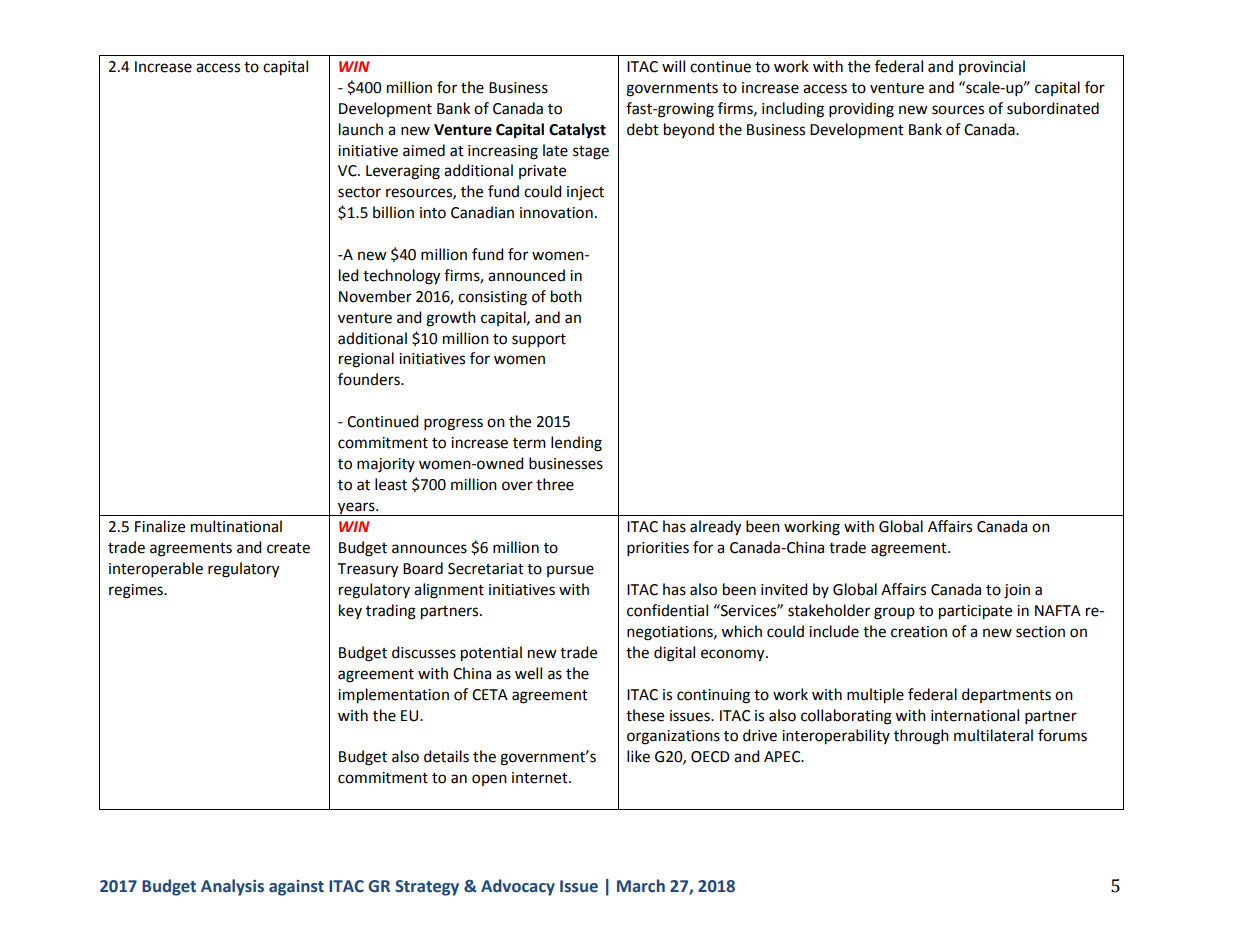 The height and width of the screenshot is (952, 1233). Describe the element at coordinates (992, 67) in the screenshot. I see `provincial` at that location.
